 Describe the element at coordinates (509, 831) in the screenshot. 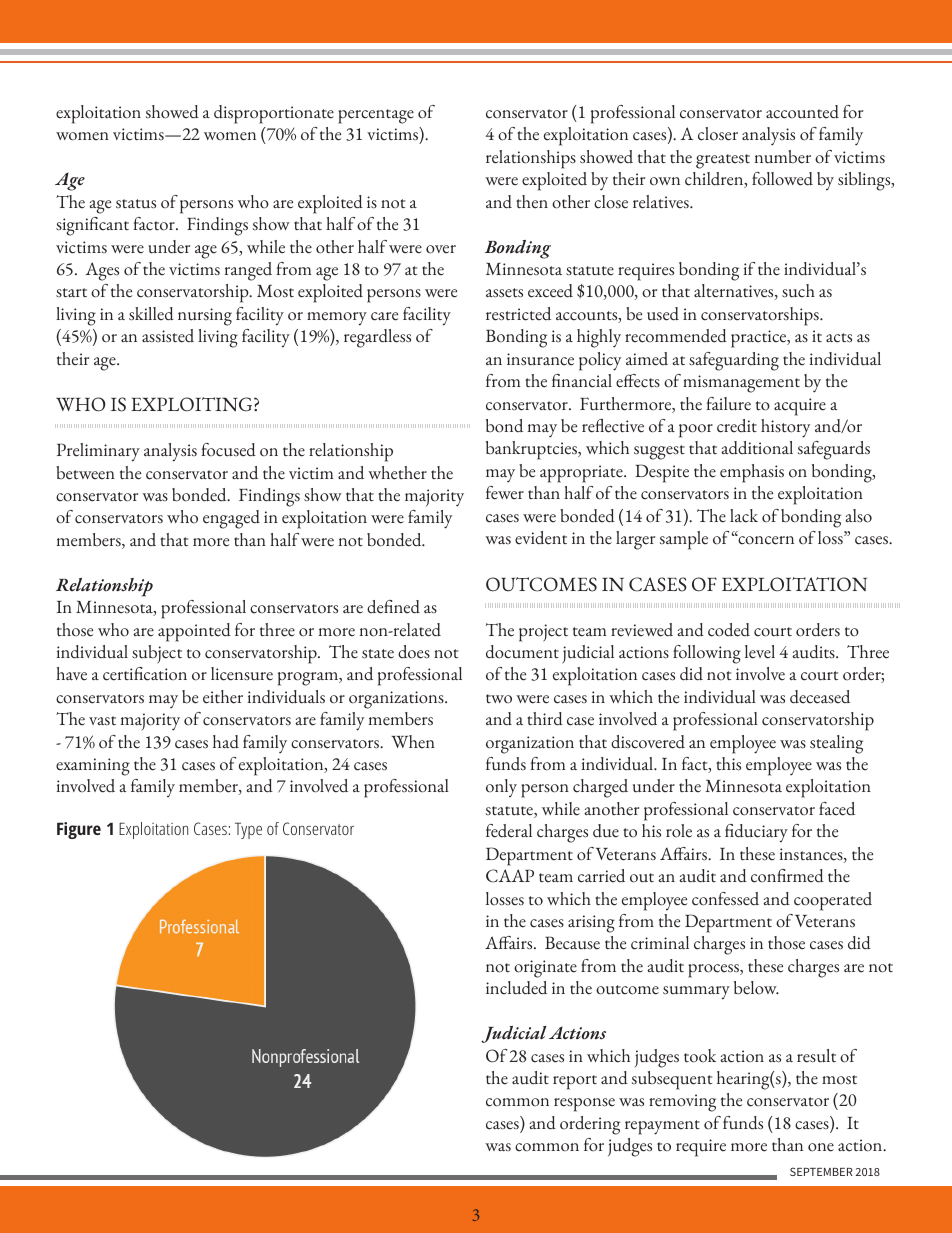

I see `federal` at that location.
